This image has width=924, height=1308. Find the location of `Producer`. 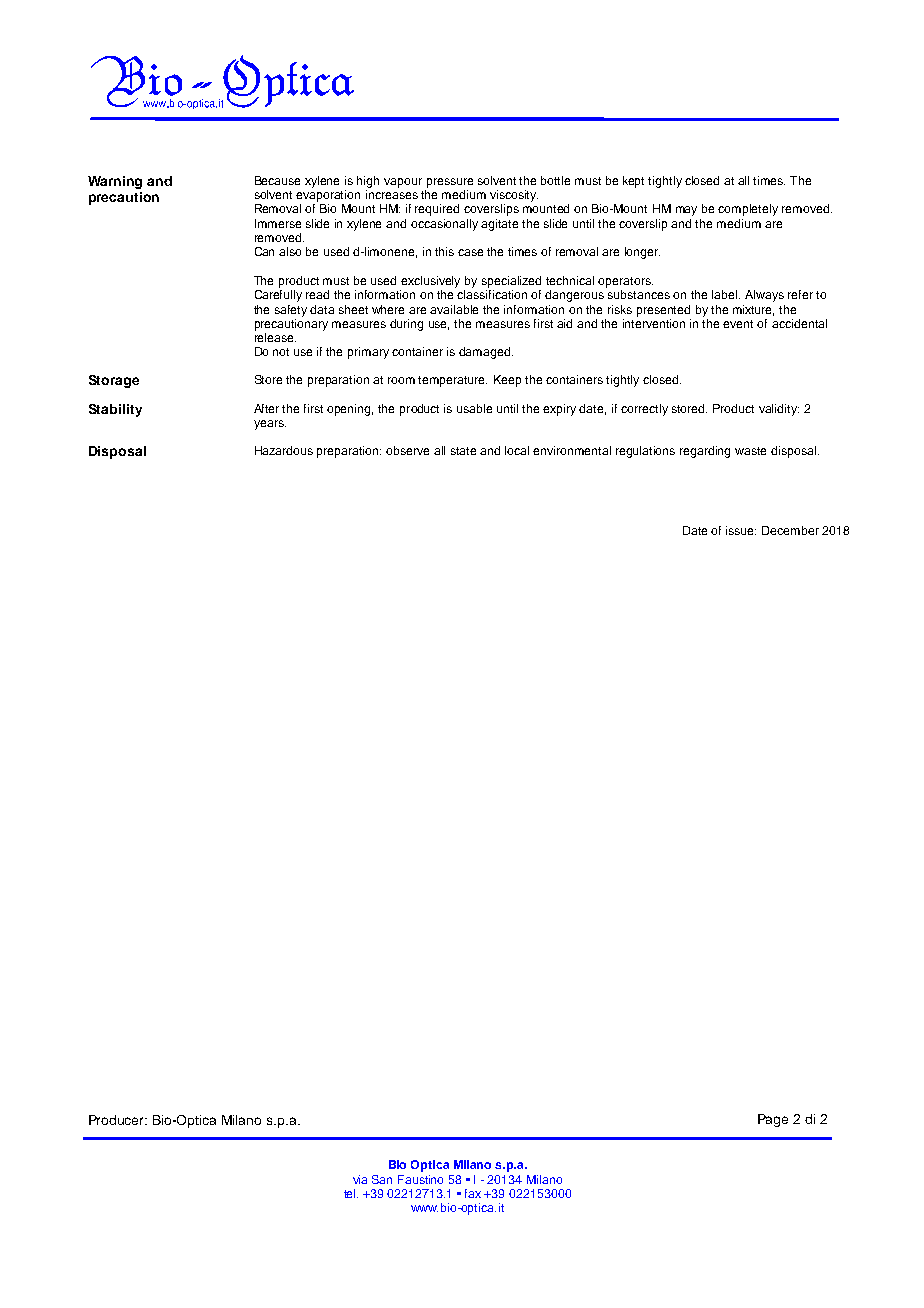

Producer is located at coordinates (118, 1120).
